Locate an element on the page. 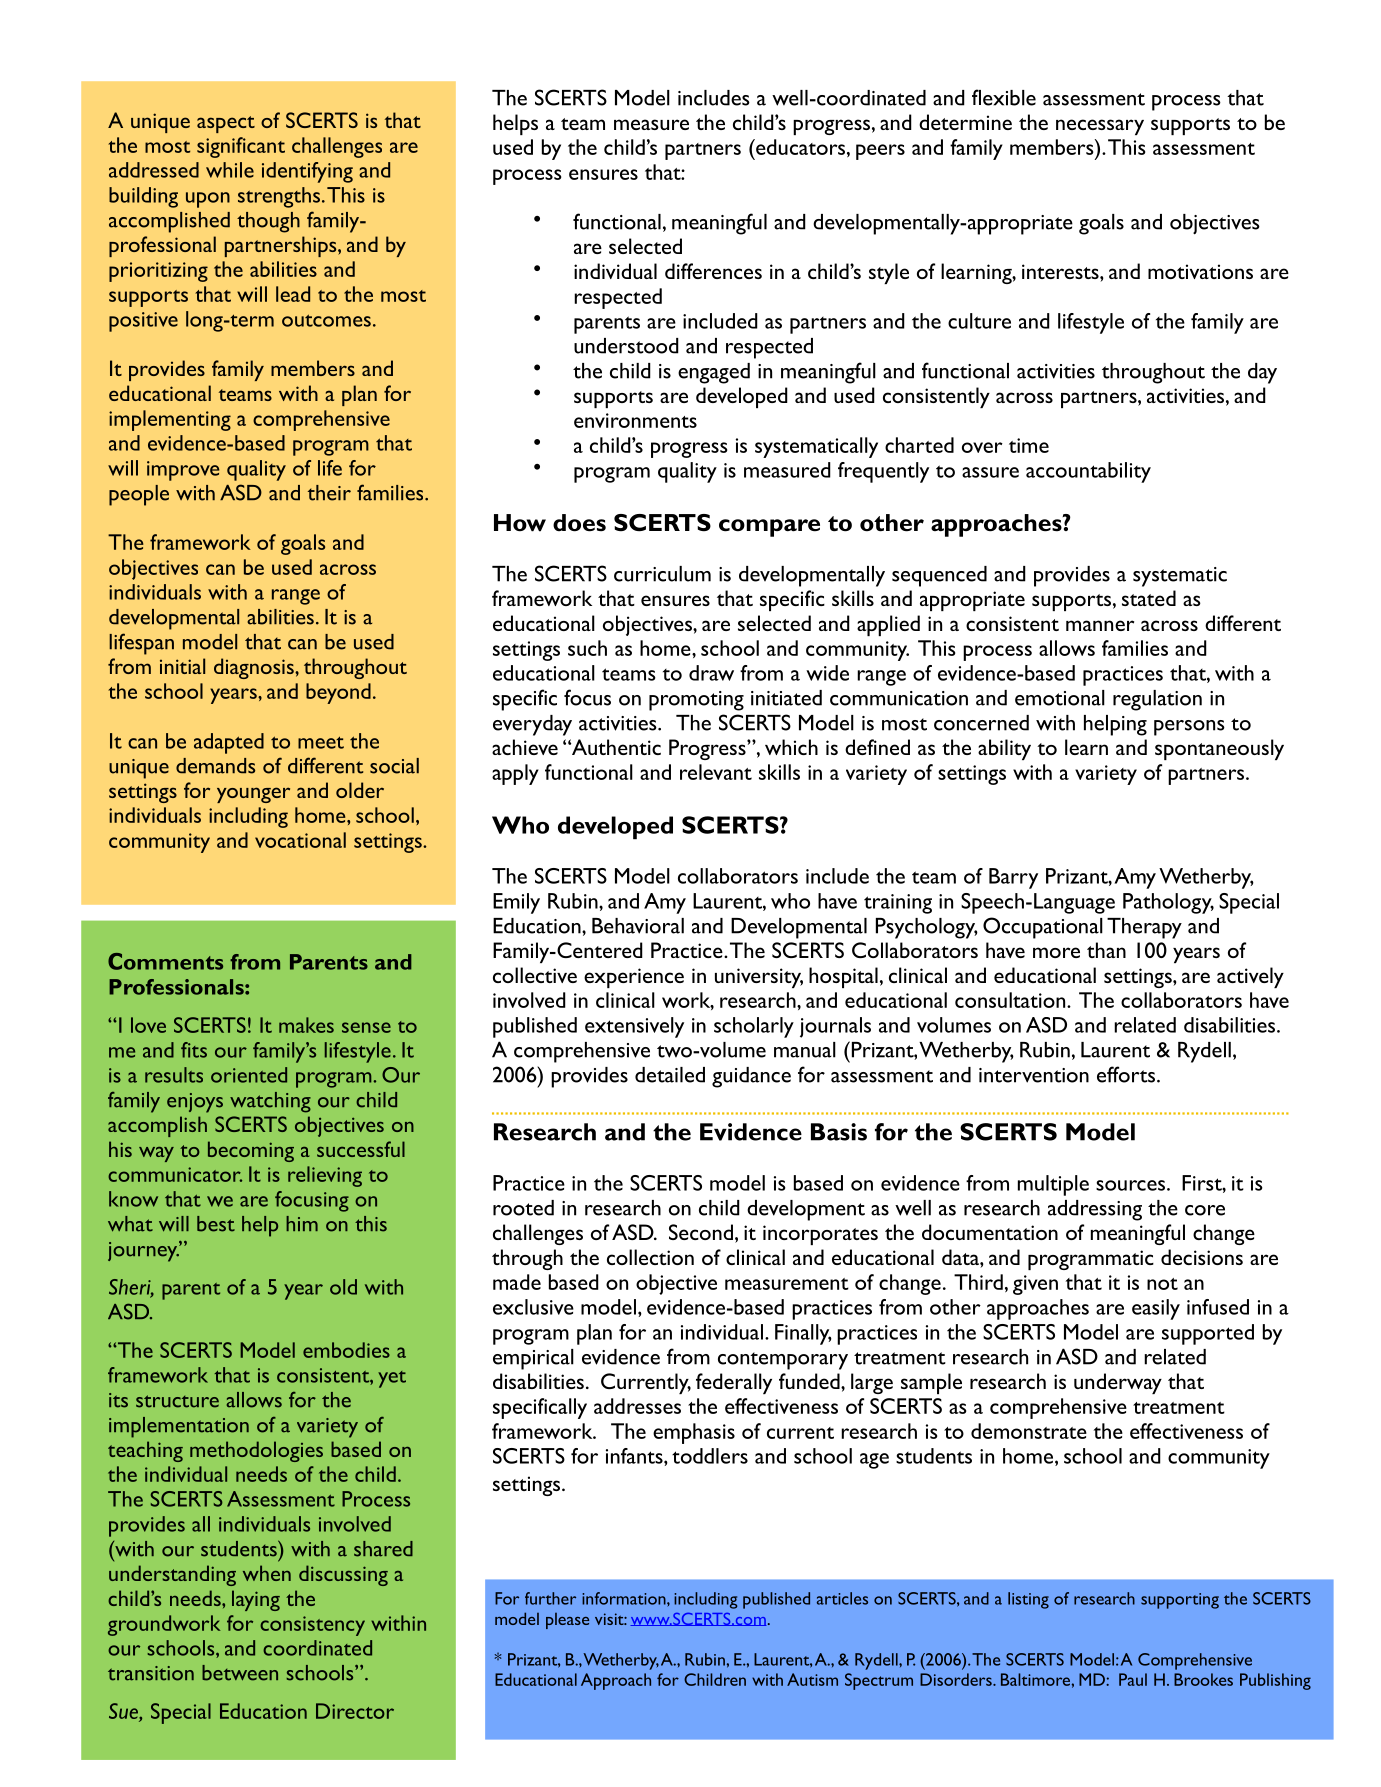  significant is located at coordinates (241, 147).
